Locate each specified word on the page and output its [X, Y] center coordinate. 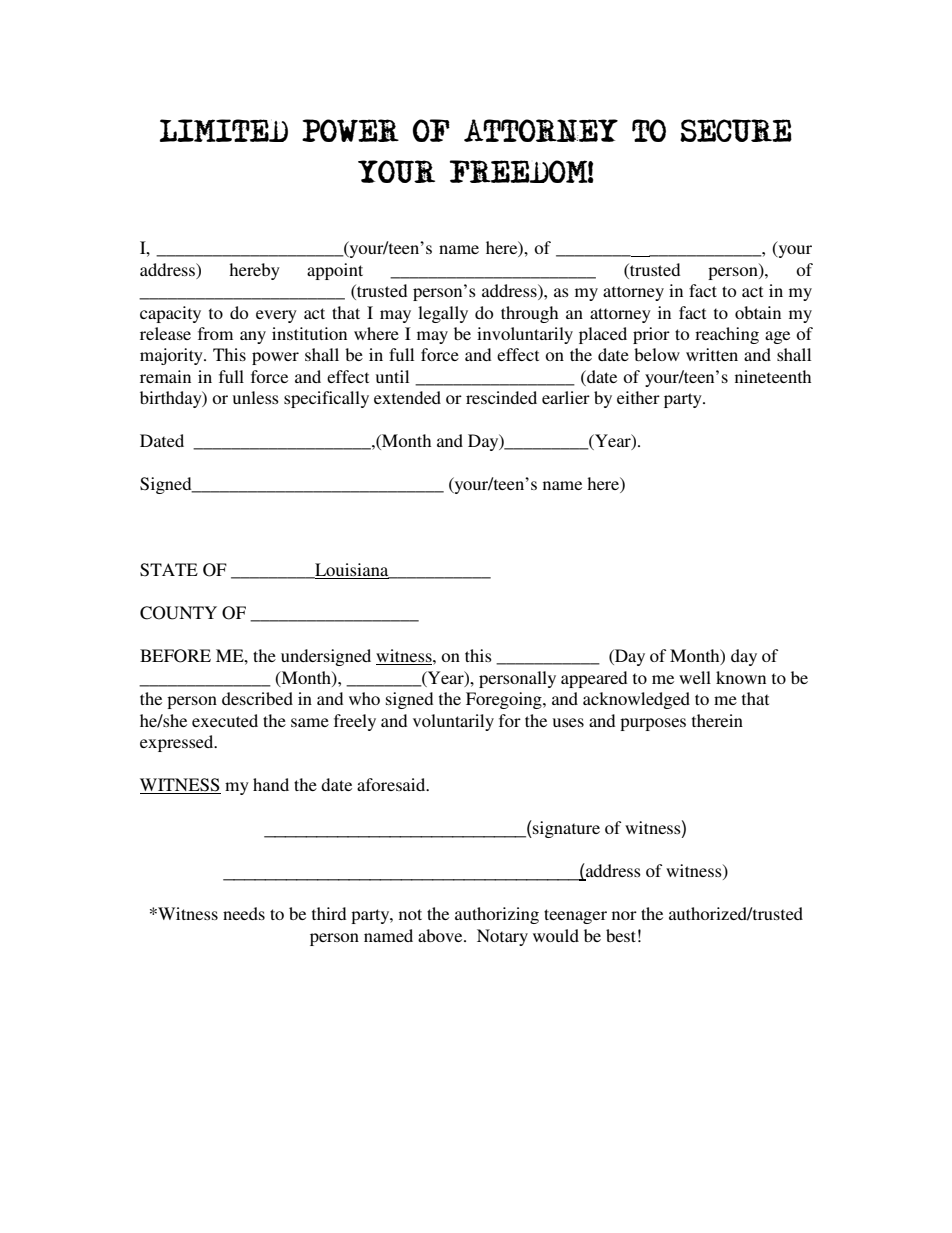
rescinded [501, 397]
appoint [335, 271]
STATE [169, 570]
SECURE [736, 130]
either [638, 397]
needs [244, 913]
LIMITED [224, 130]
